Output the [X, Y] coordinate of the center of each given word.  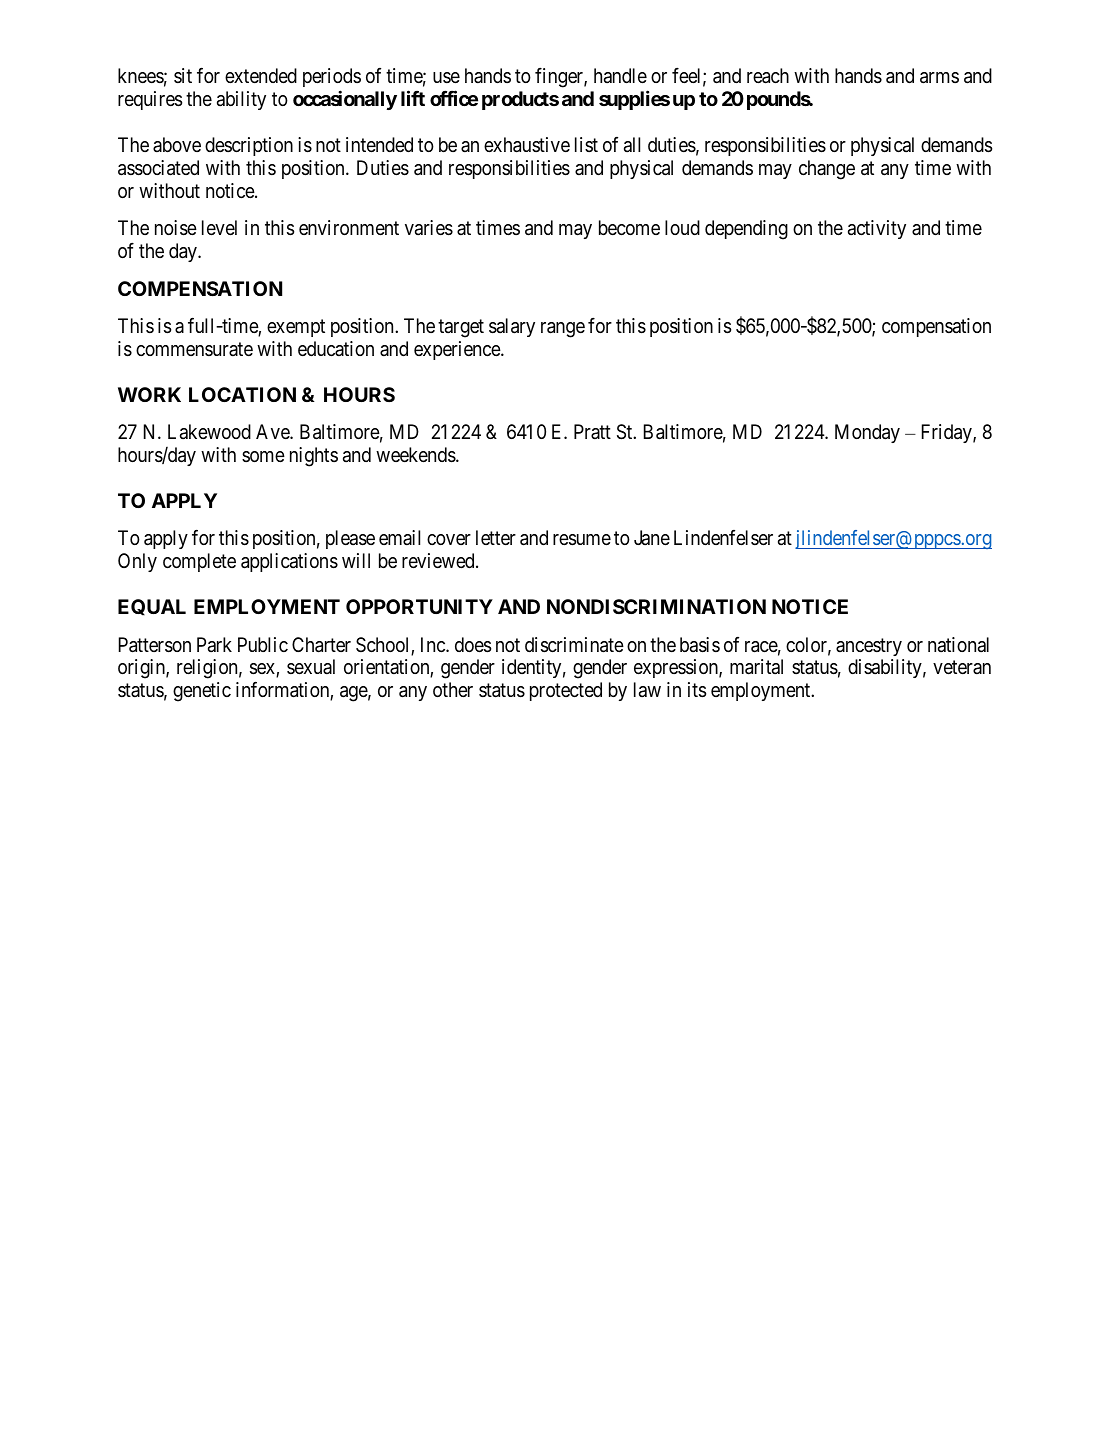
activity [877, 229]
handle [620, 76]
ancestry [869, 647]
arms [939, 78]
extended [261, 76]
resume [582, 540]
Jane [652, 538]
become [629, 227]
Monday [867, 433]
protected [566, 691]
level [219, 228]
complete [199, 562]
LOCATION [242, 394]
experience [458, 350]
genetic [202, 692]
